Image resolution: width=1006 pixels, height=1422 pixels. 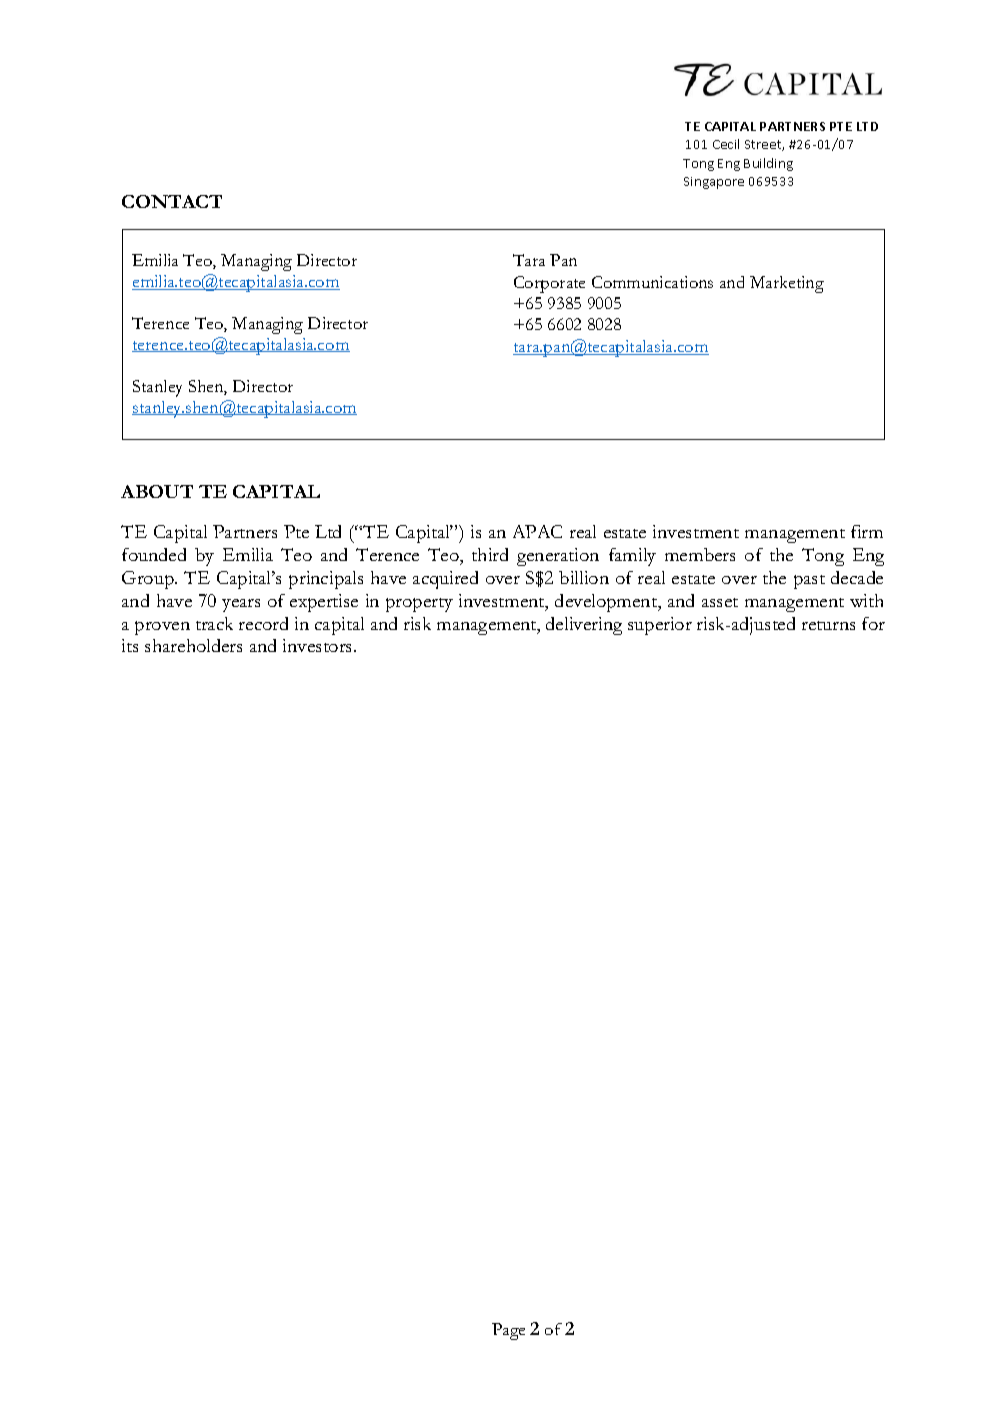 What do you see at coordinates (873, 623) in the document?
I see `for` at bounding box center [873, 623].
